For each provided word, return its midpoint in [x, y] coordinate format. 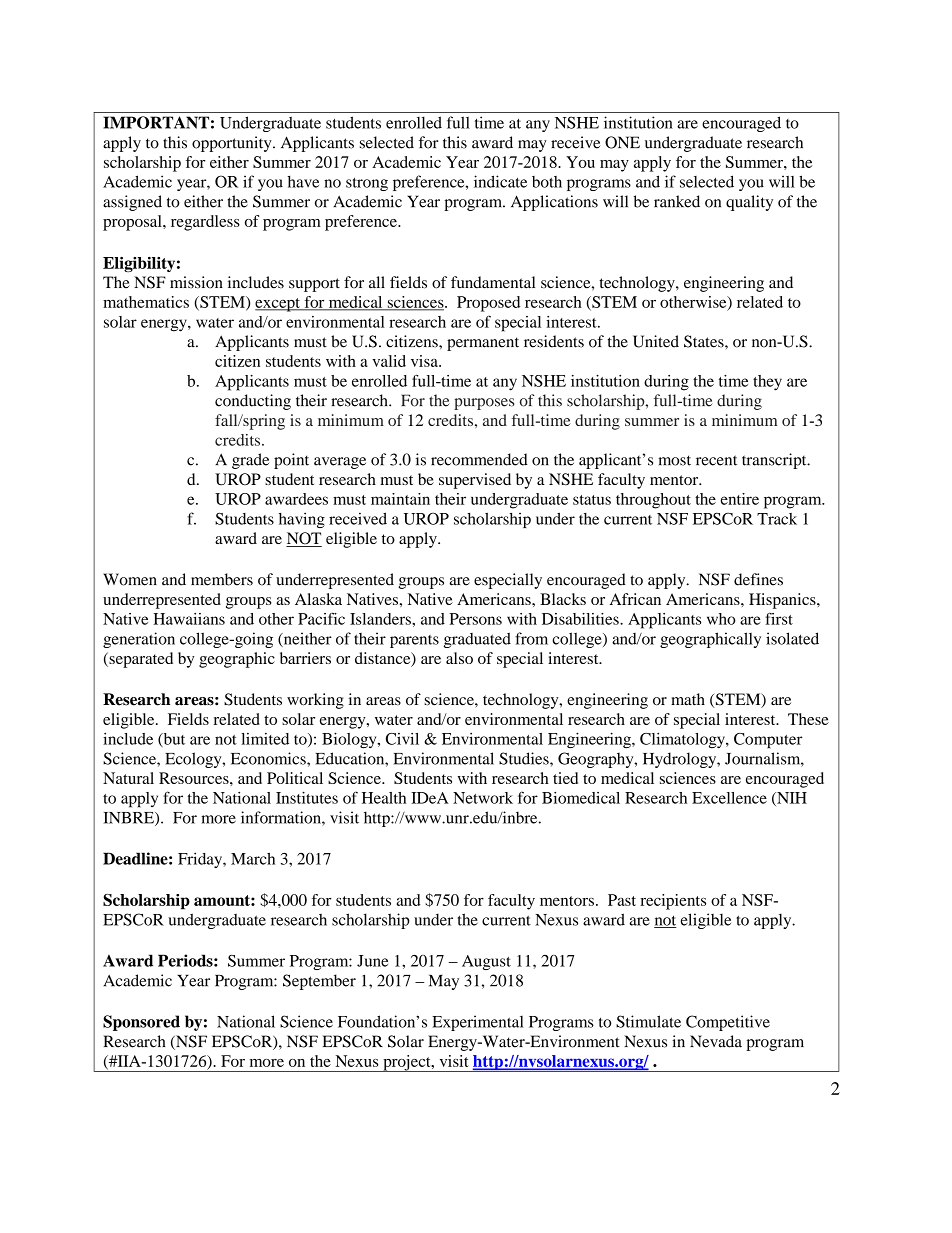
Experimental [478, 1023]
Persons [475, 619]
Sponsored [141, 1023]
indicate [500, 181]
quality [749, 203]
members [222, 579]
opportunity [233, 144]
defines [758, 579]
